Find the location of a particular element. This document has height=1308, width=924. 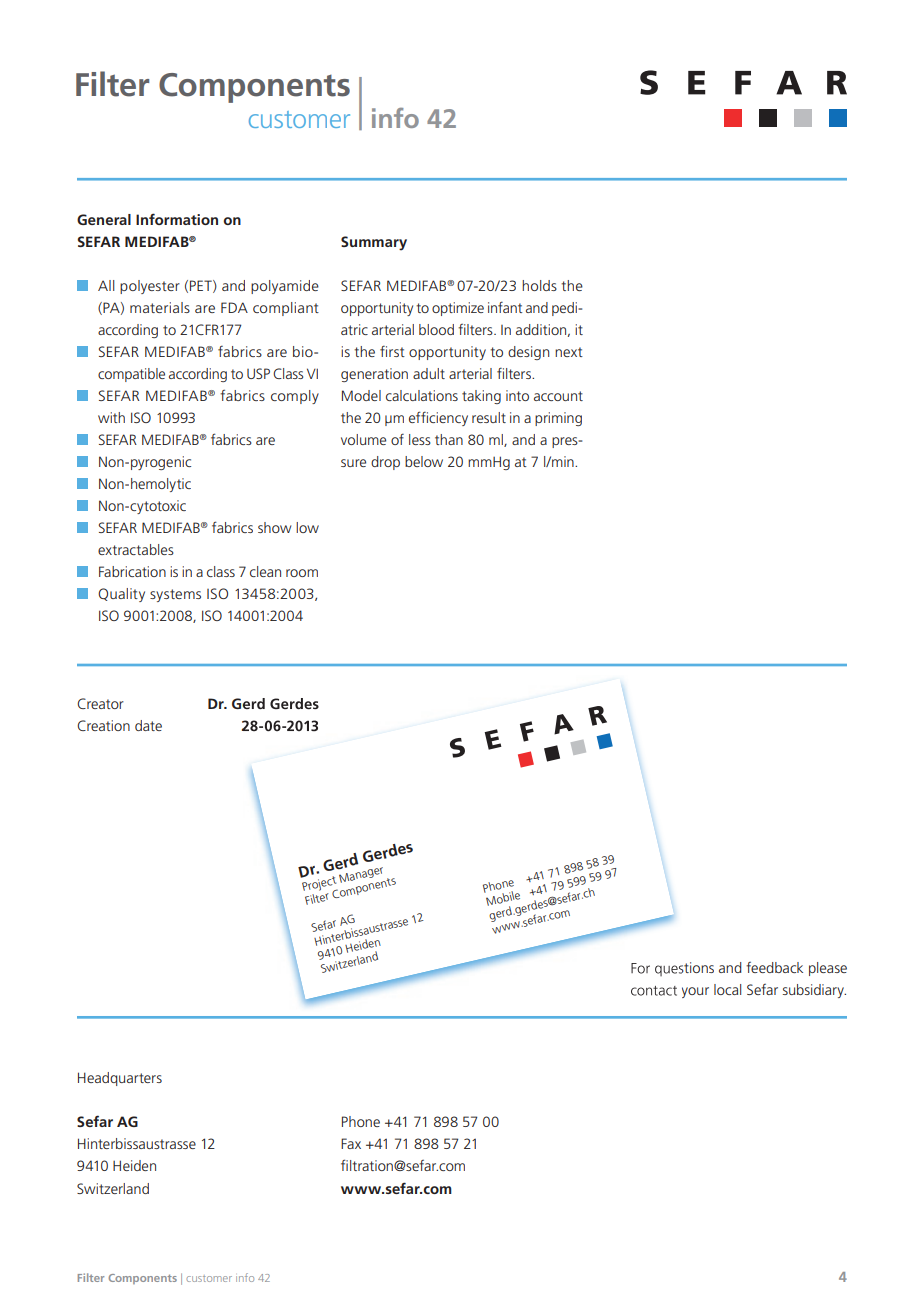

clean is located at coordinates (265, 571).
